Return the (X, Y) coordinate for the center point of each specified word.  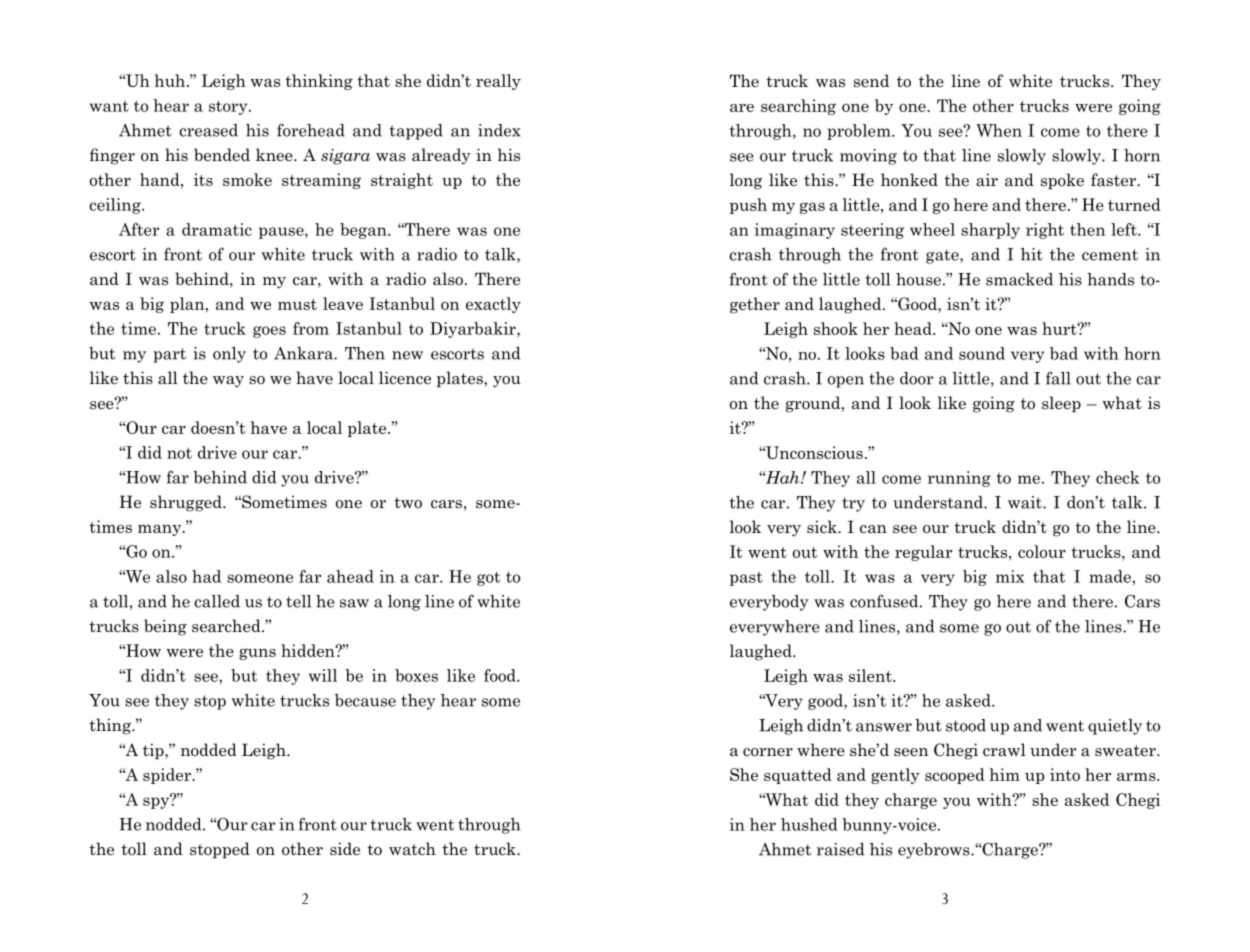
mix (1010, 576)
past (746, 579)
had (206, 576)
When (999, 130)
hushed (809, 824)
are (742, 108)
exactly (493, 305)
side (345, 849)
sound (982, 353)
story (229, 107)
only (229, 355)
